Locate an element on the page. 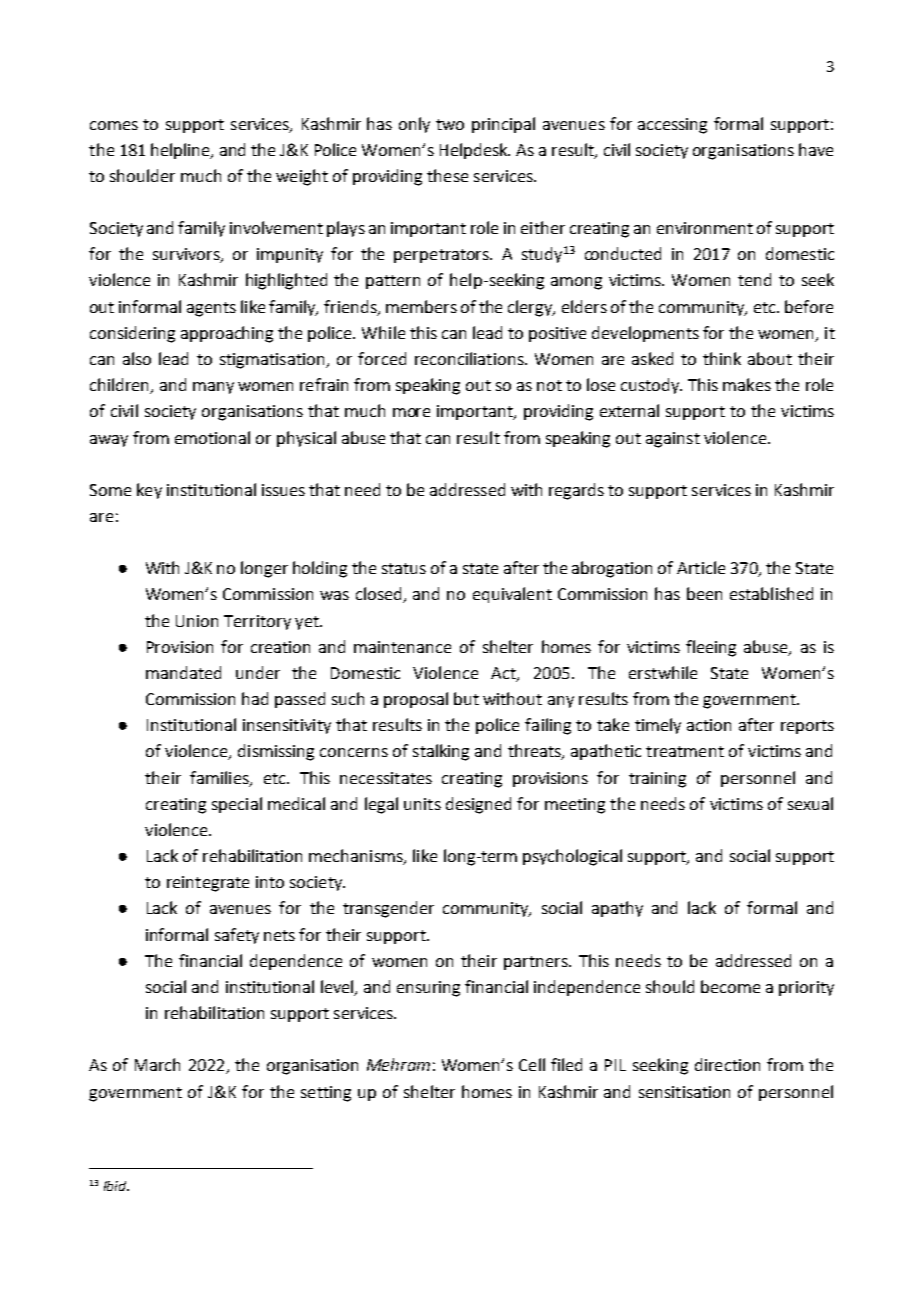  comes is located at coordinates (114, 125).
